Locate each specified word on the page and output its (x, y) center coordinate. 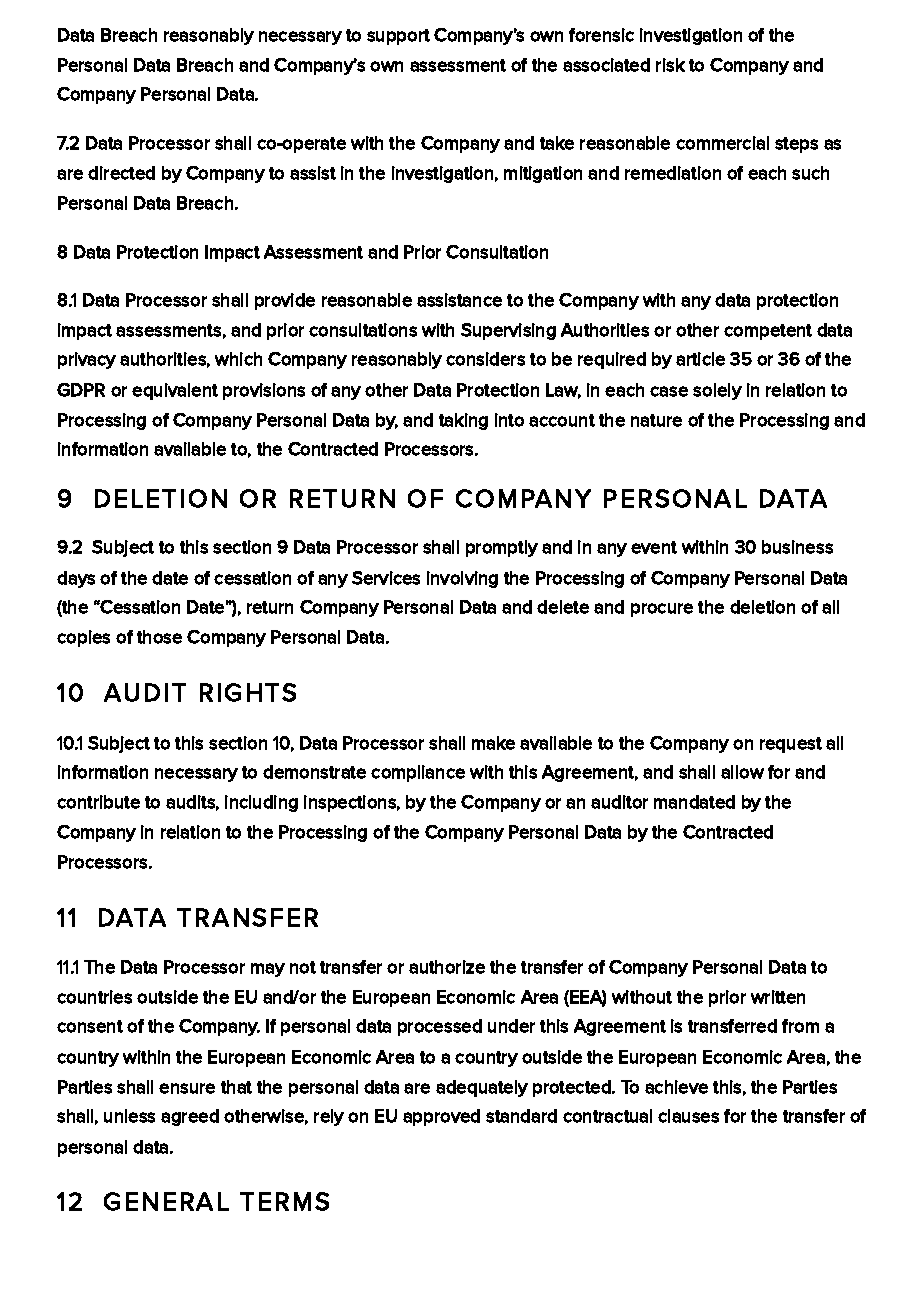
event (654, 547)
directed (121, 173)
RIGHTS (248, 692)
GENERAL (166, 1201)
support (398, 37)
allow (742, 772)
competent (768, 332)
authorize (447, 967)
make (493, 743)
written (778, 997)
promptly (502, 548)
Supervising (508, 331)
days (76, 579)
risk (670, 65)
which (238, 359)
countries (94, 997)
